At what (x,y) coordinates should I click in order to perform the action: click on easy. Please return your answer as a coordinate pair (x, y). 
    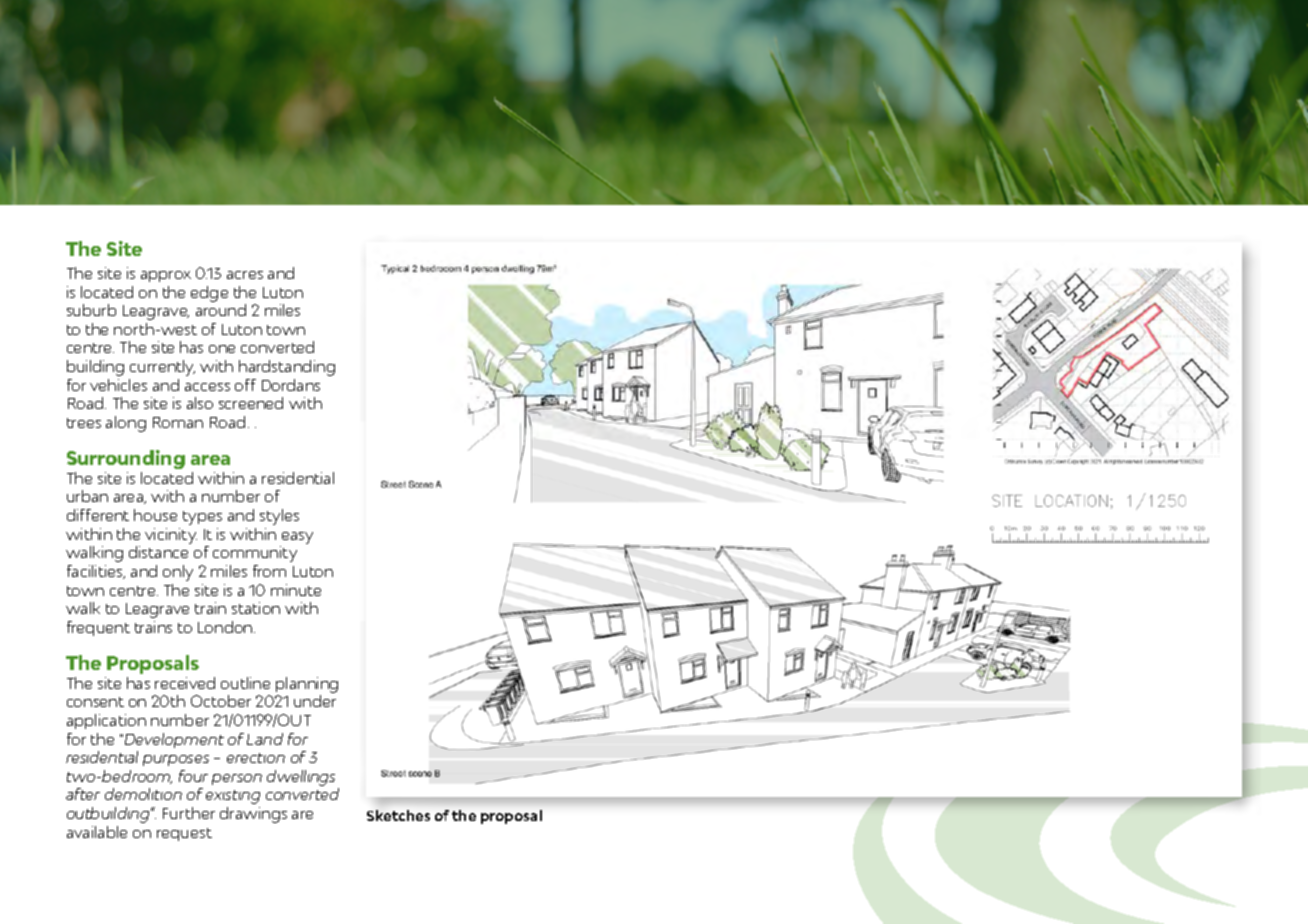
    Looking at the image, I should click on (297, 538).
